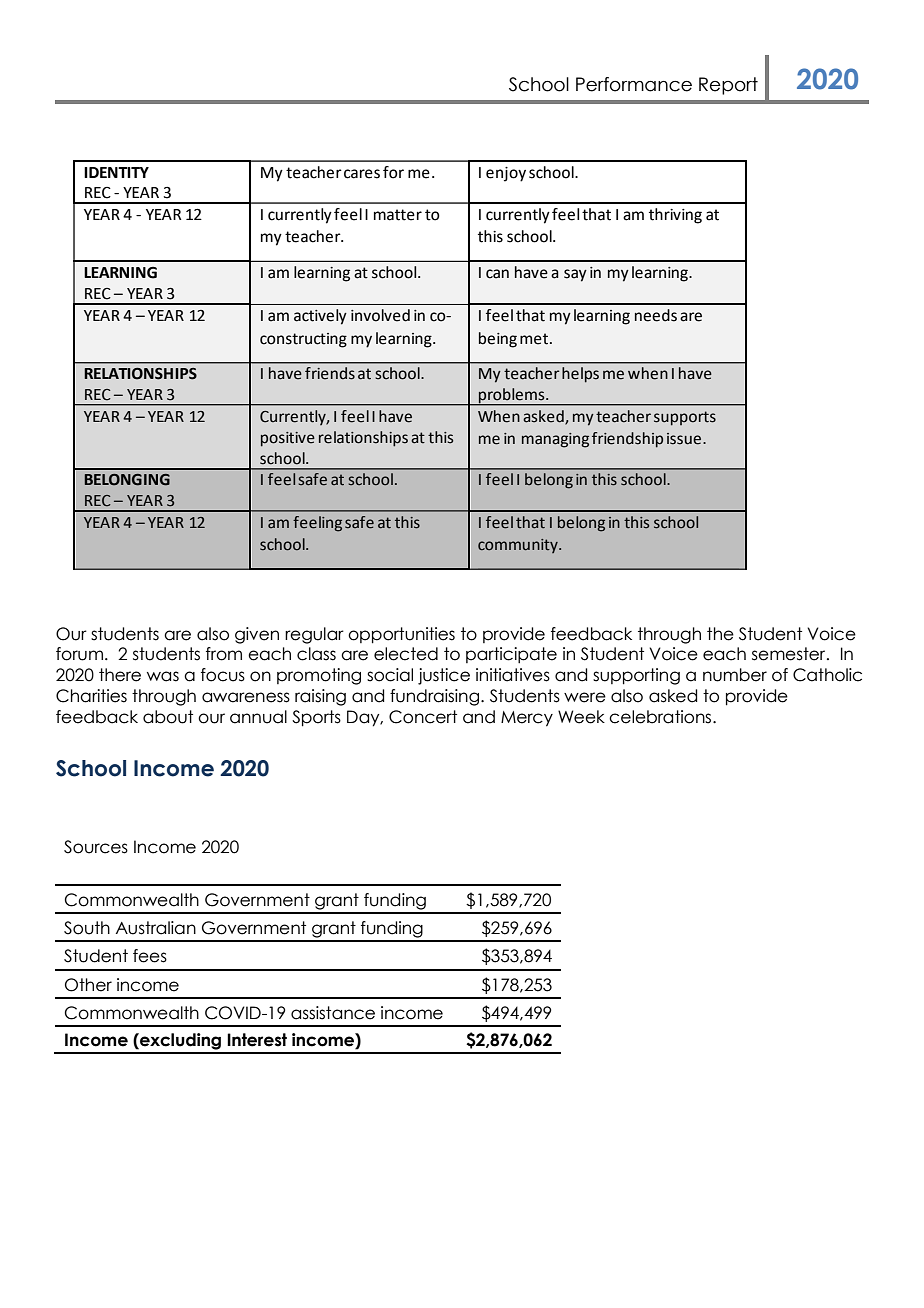  Describe the element at coordinates (150, 956) in the screenshot. I see `fees` at that location.
